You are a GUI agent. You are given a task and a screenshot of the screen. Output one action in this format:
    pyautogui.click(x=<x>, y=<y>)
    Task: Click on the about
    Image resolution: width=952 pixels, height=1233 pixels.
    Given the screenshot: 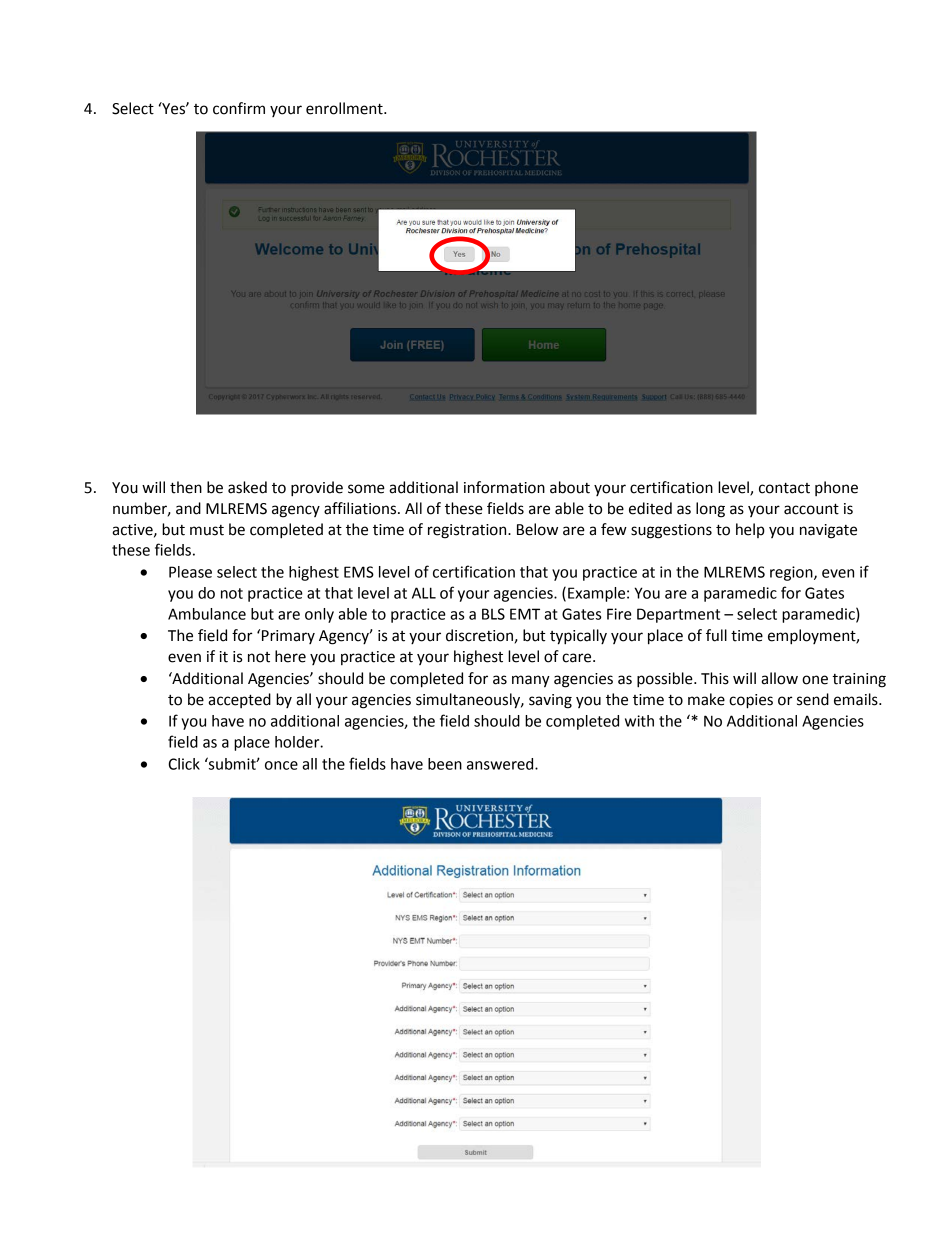 What is the action you would take?
    pyautogui.click(x=570, y=487)
